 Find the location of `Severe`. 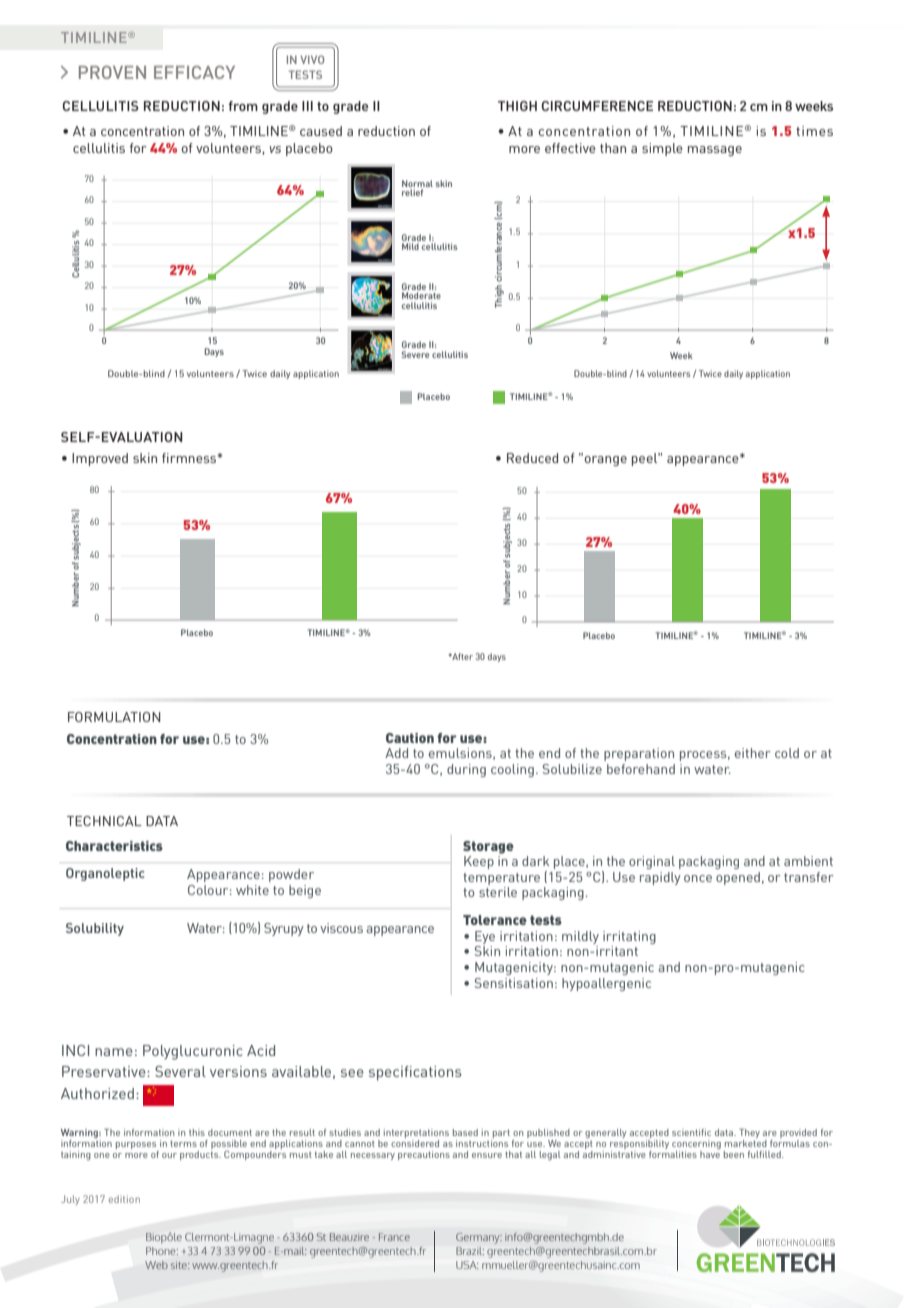

Severe is located at coordinates (415, 354).
